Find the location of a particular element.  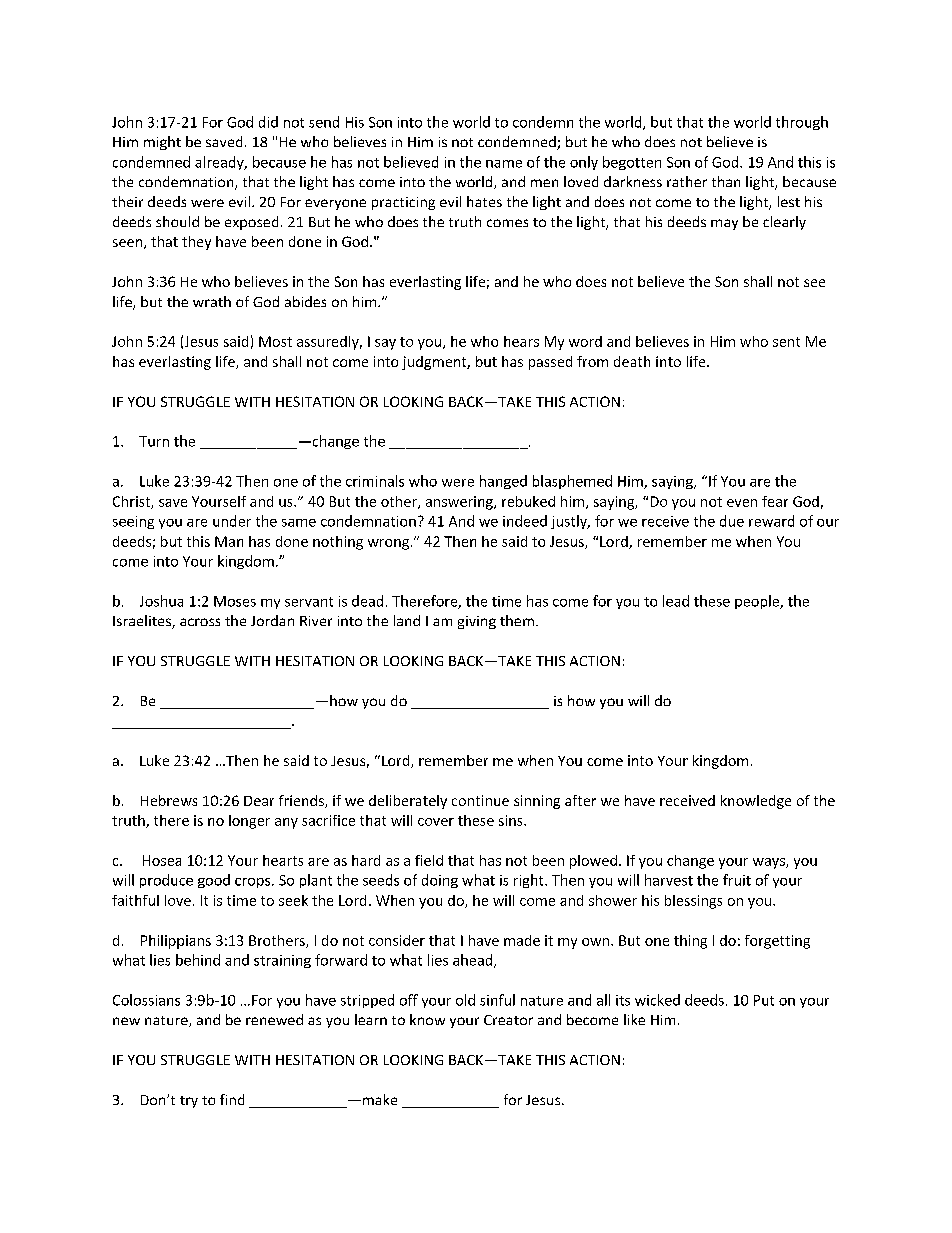

might is located at coordinates (162, 143).
